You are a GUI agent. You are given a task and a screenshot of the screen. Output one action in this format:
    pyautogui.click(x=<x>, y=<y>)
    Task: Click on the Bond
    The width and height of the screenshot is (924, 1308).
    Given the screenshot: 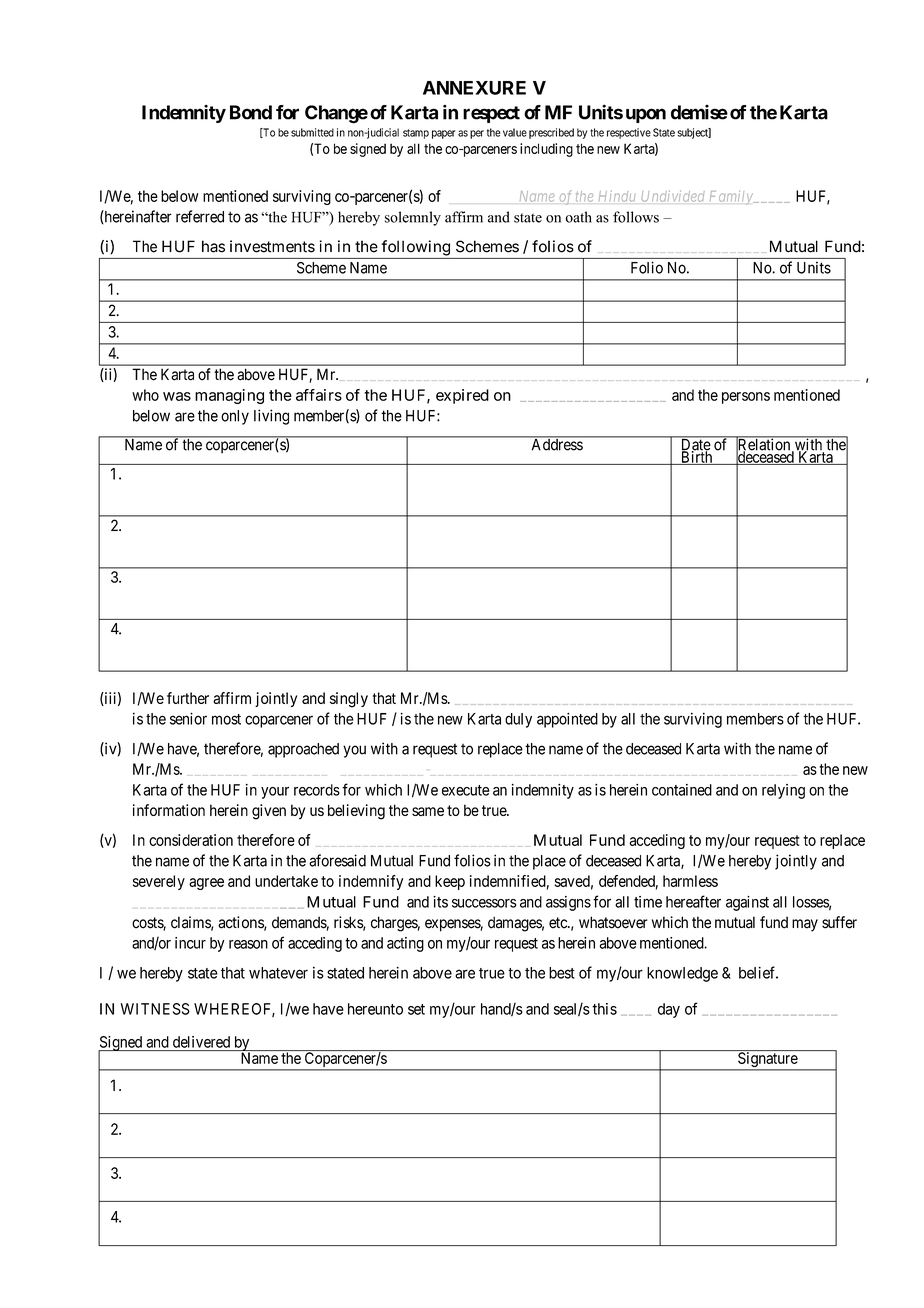 What is the action you would take?
    pyautogui.click(x=251, y=112)
